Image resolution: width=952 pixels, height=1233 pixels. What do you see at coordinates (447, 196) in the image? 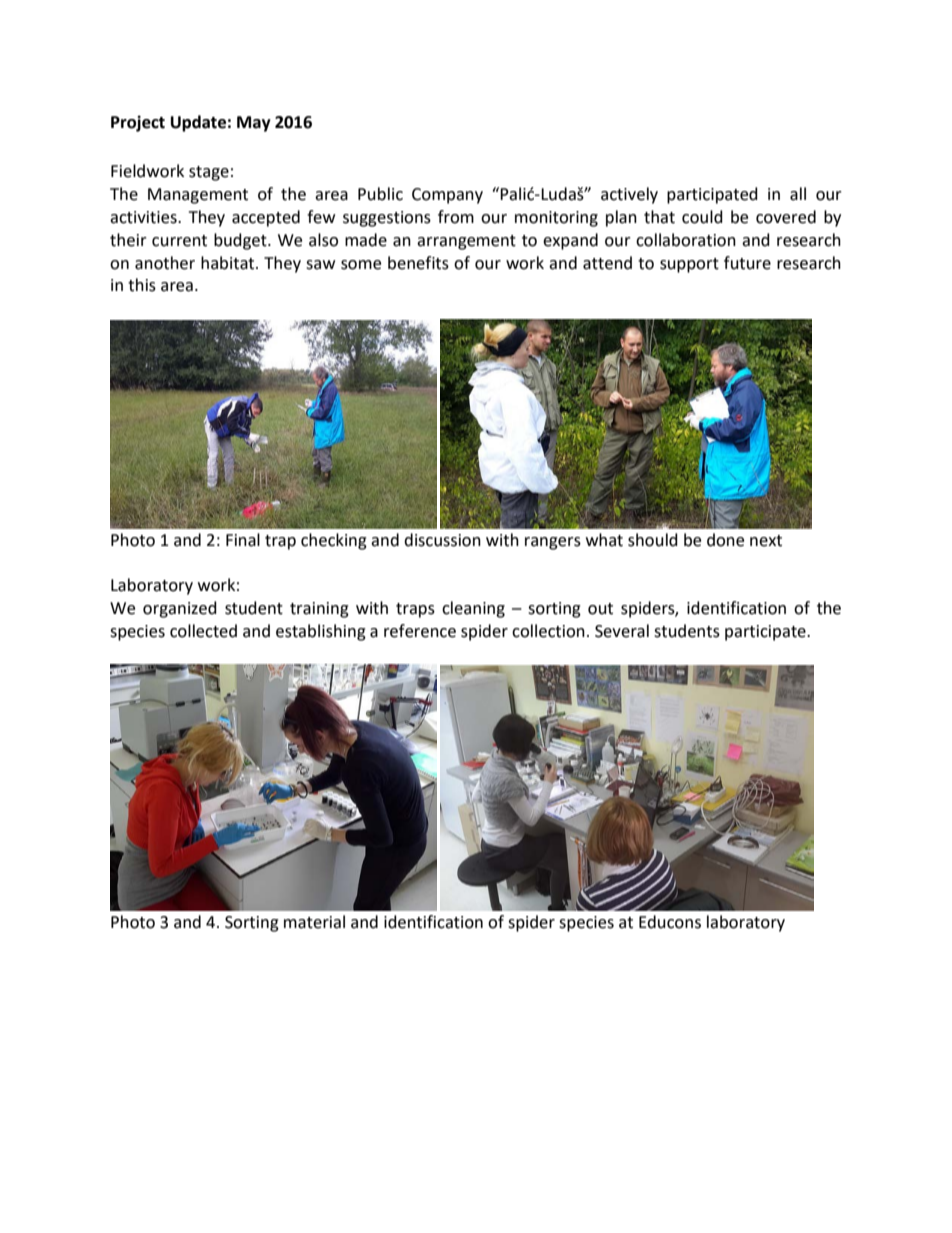
I see `Company` at bounding box center [447, 196].
